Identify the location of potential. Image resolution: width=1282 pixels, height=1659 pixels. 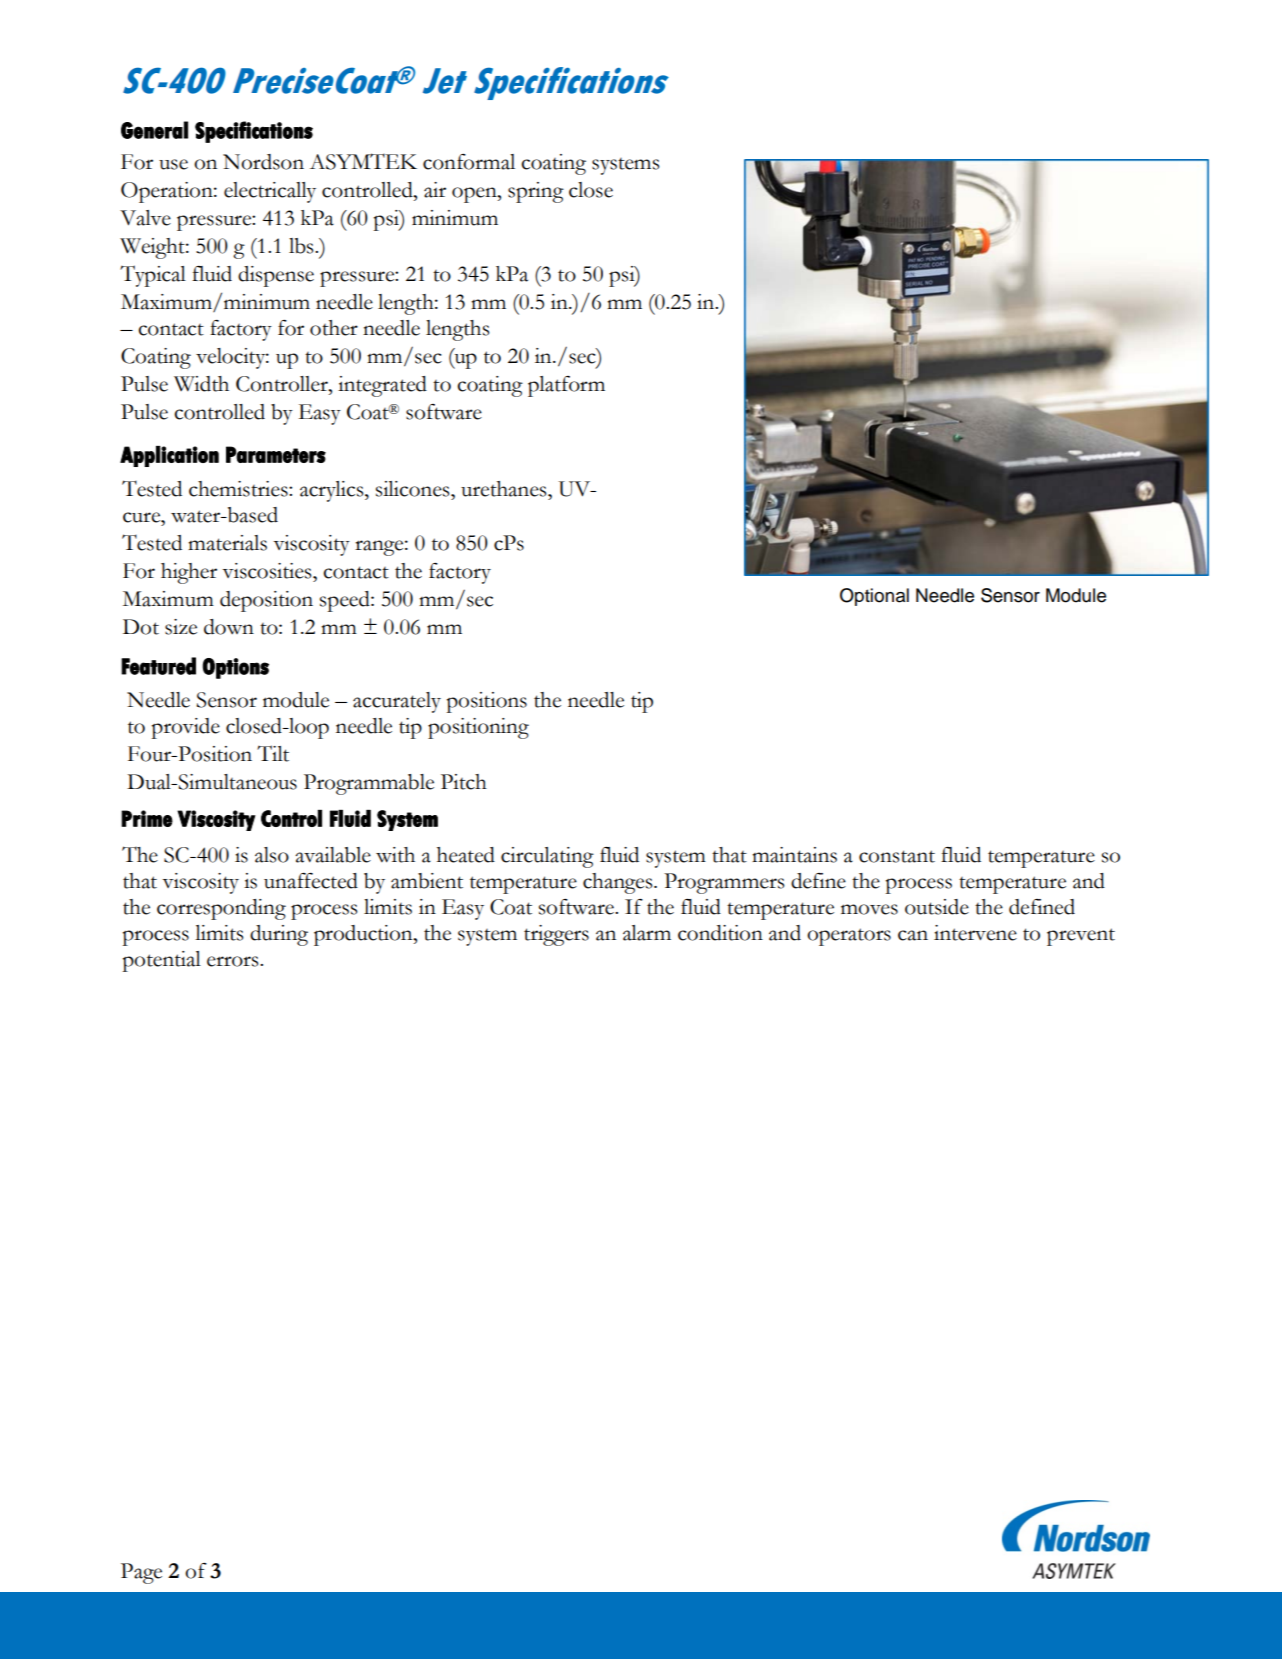
(162, 961).
